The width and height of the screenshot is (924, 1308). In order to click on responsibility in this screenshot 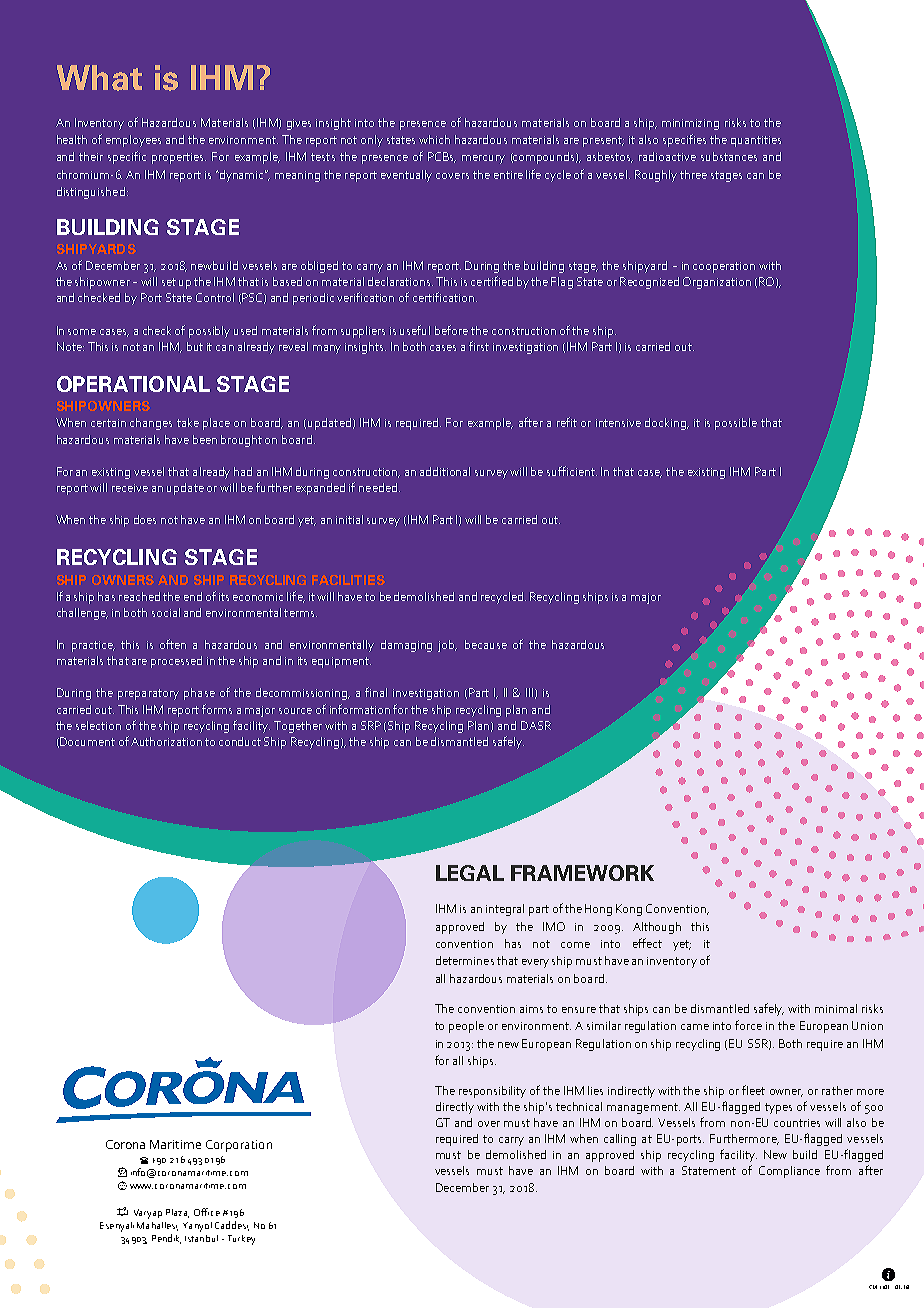, I will do `click(492, 1092)`.
